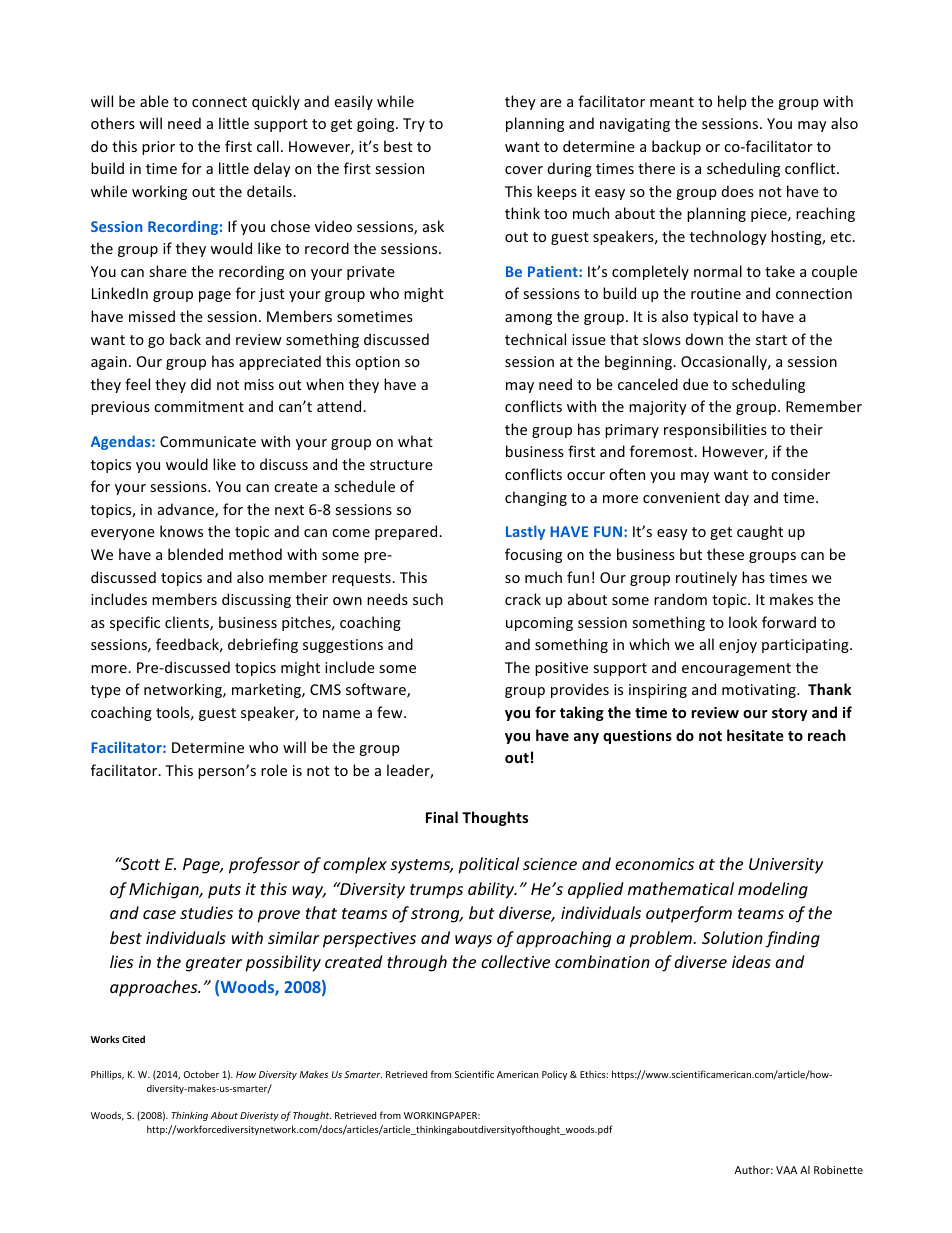 The width and height of the image is (952, 1233). Describe the element at coordinates (414, 125) in the image. I see `Try` at that location.
